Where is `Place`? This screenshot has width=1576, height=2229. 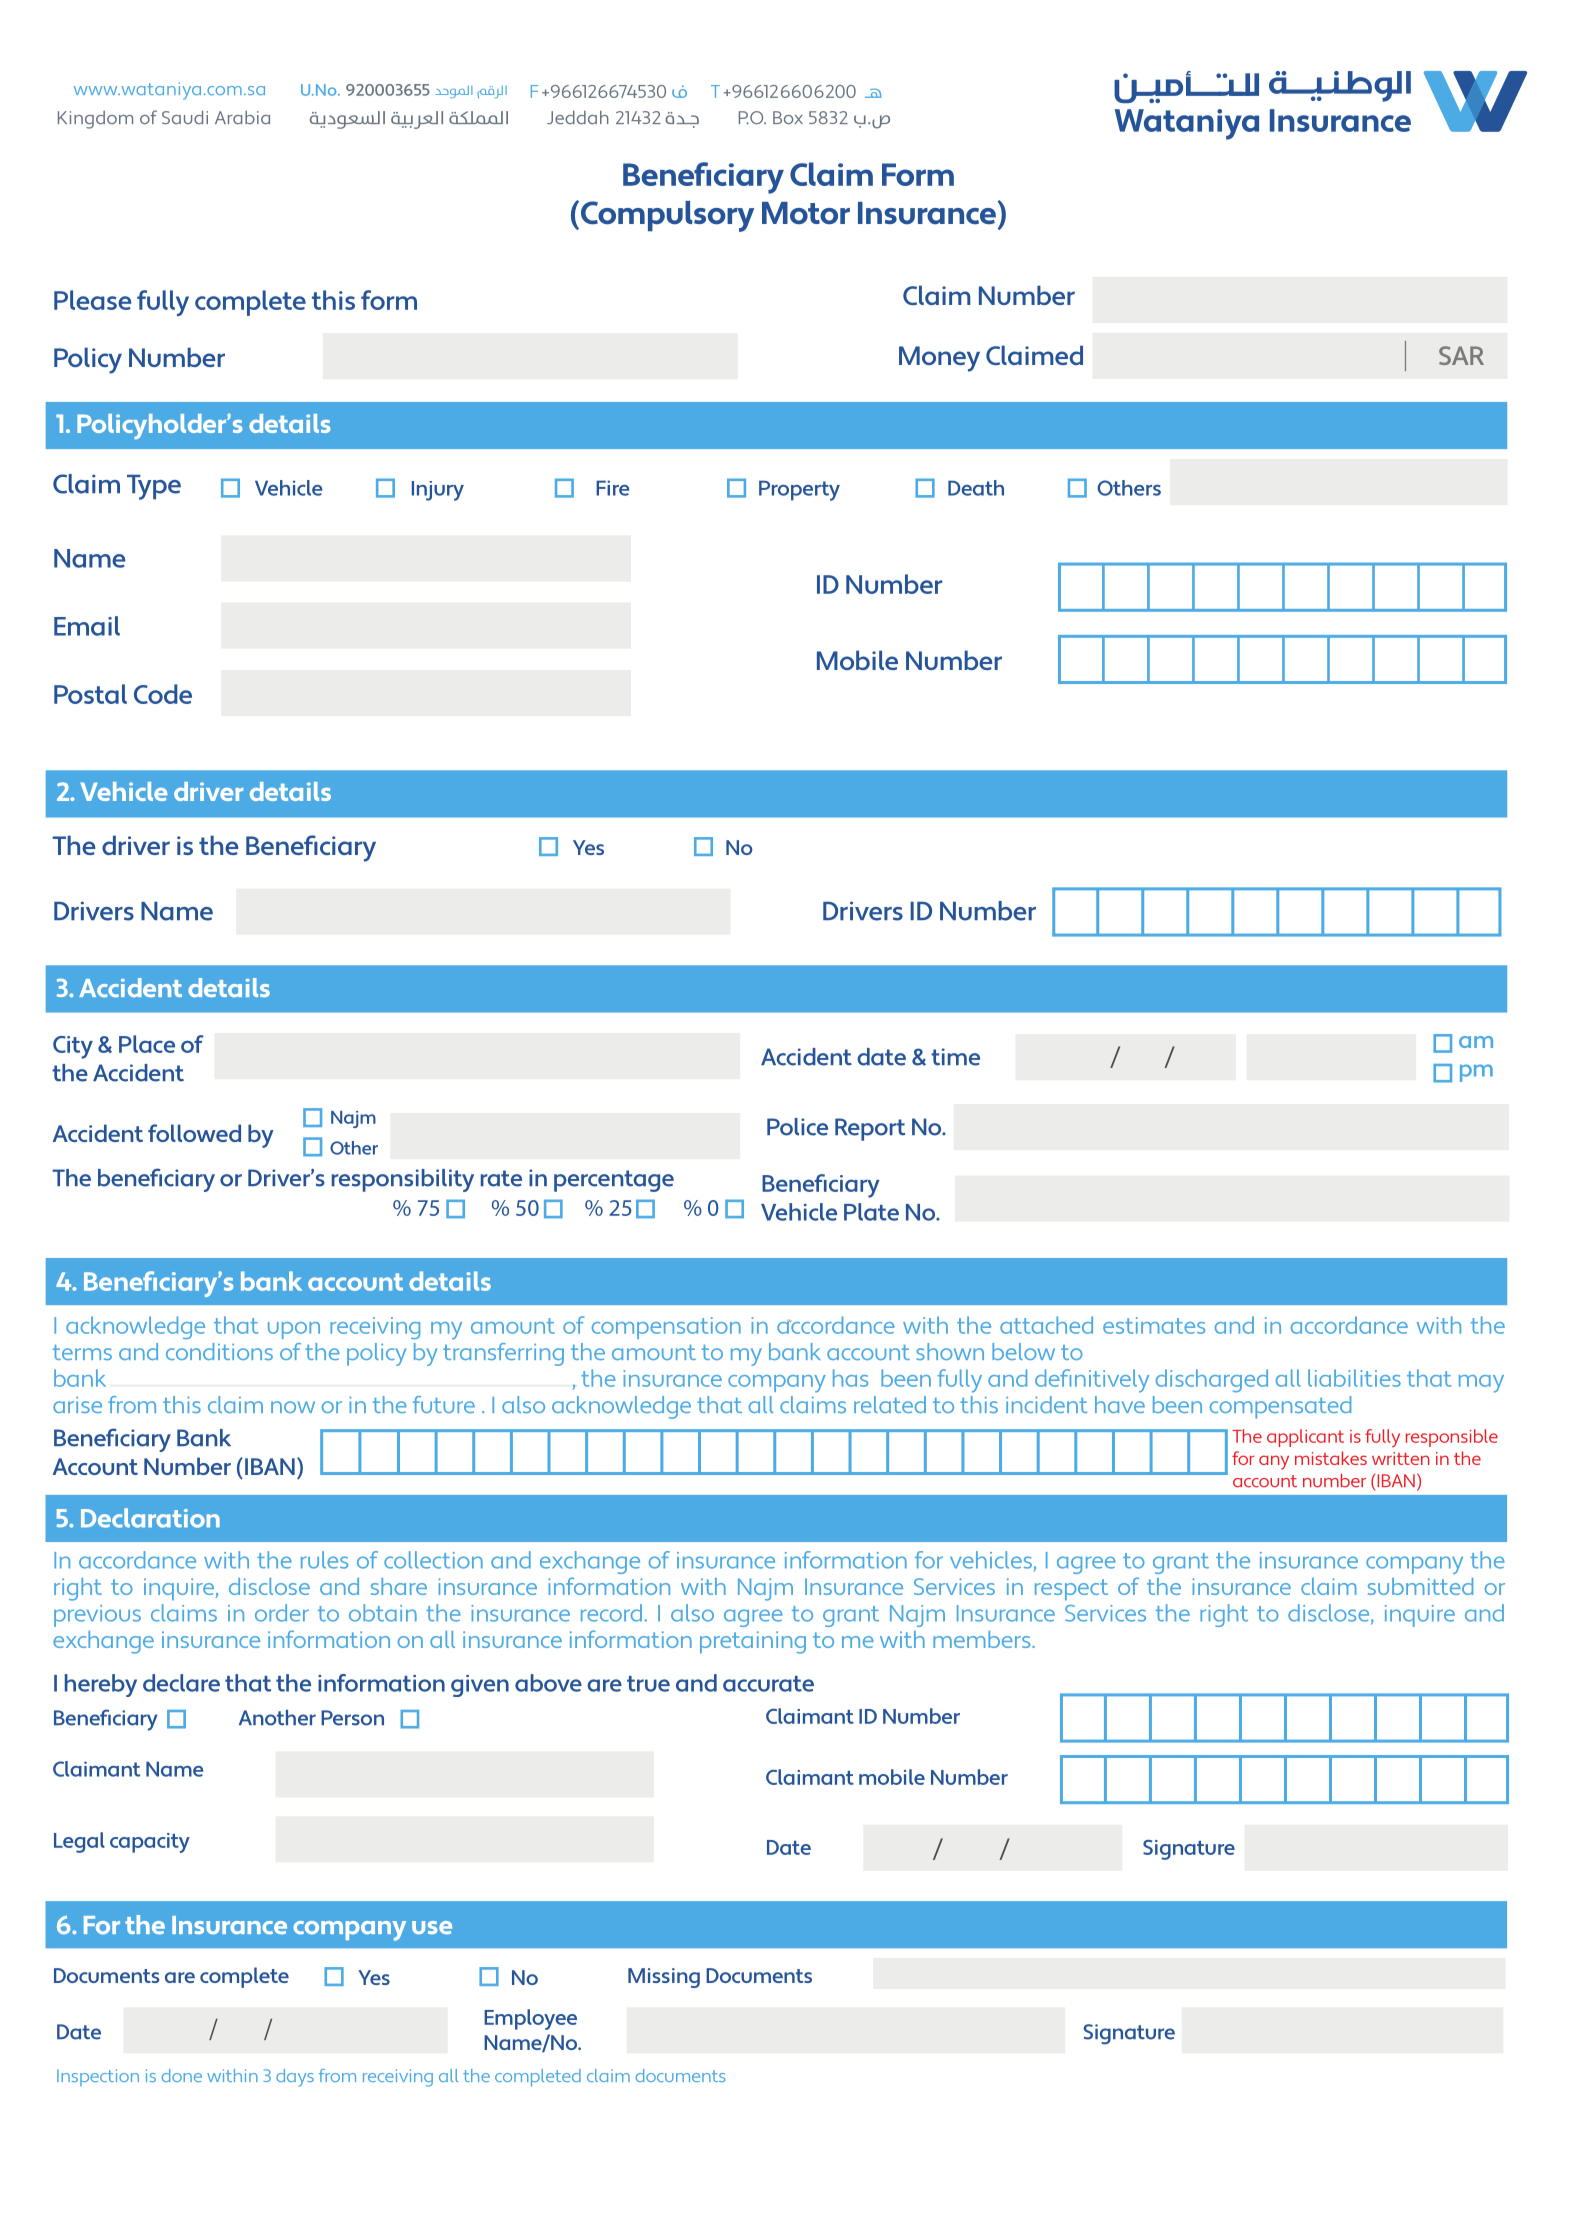 Place is located at coordinates (147, 1044).
